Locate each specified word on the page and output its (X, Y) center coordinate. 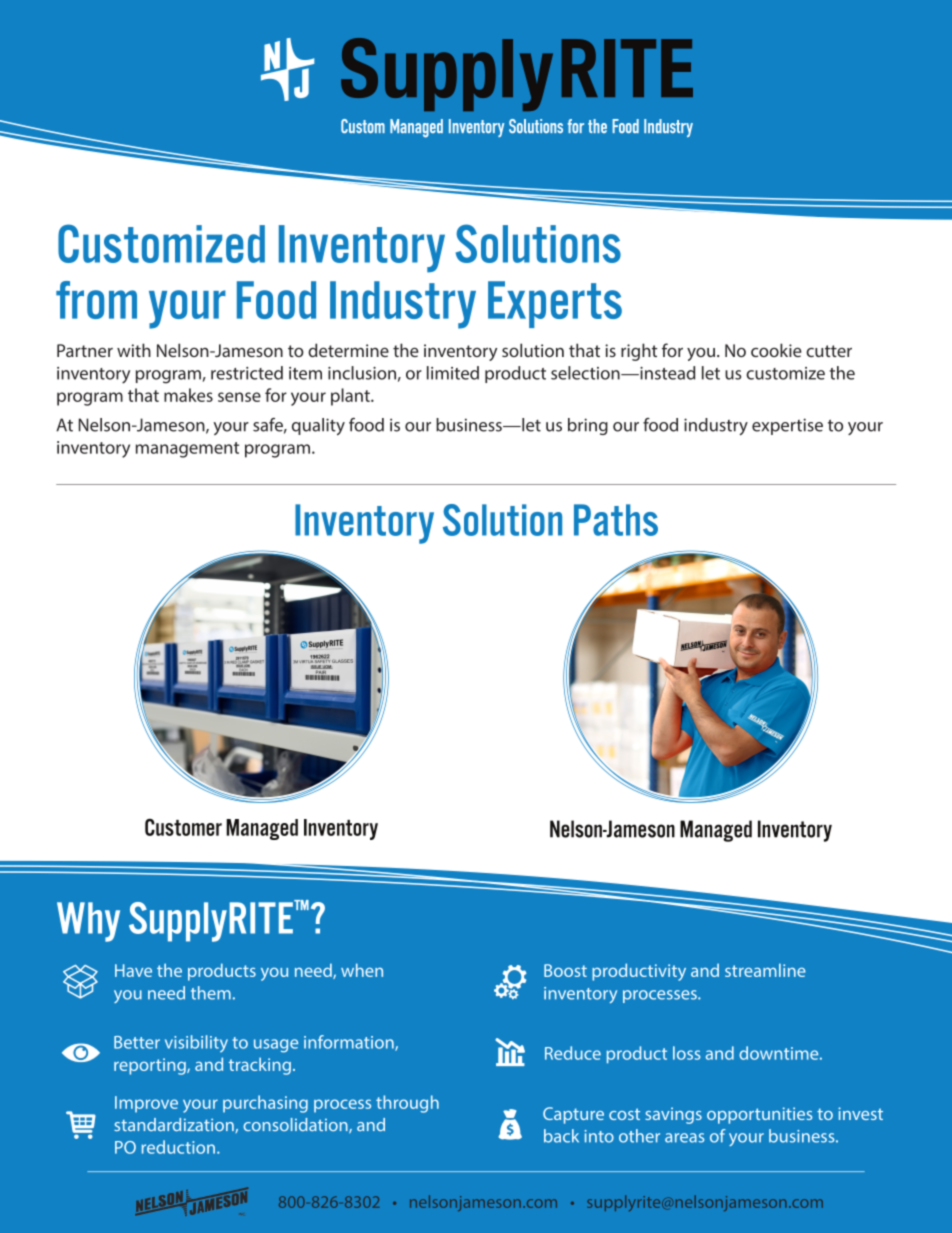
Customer (183, 827)
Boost (565, 970)
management (187, 450)
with (134, 350)
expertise (787, 426)
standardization (175, 1125)
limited (453, 373)
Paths (616, 520)
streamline (765, 970)
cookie (776, 350)
